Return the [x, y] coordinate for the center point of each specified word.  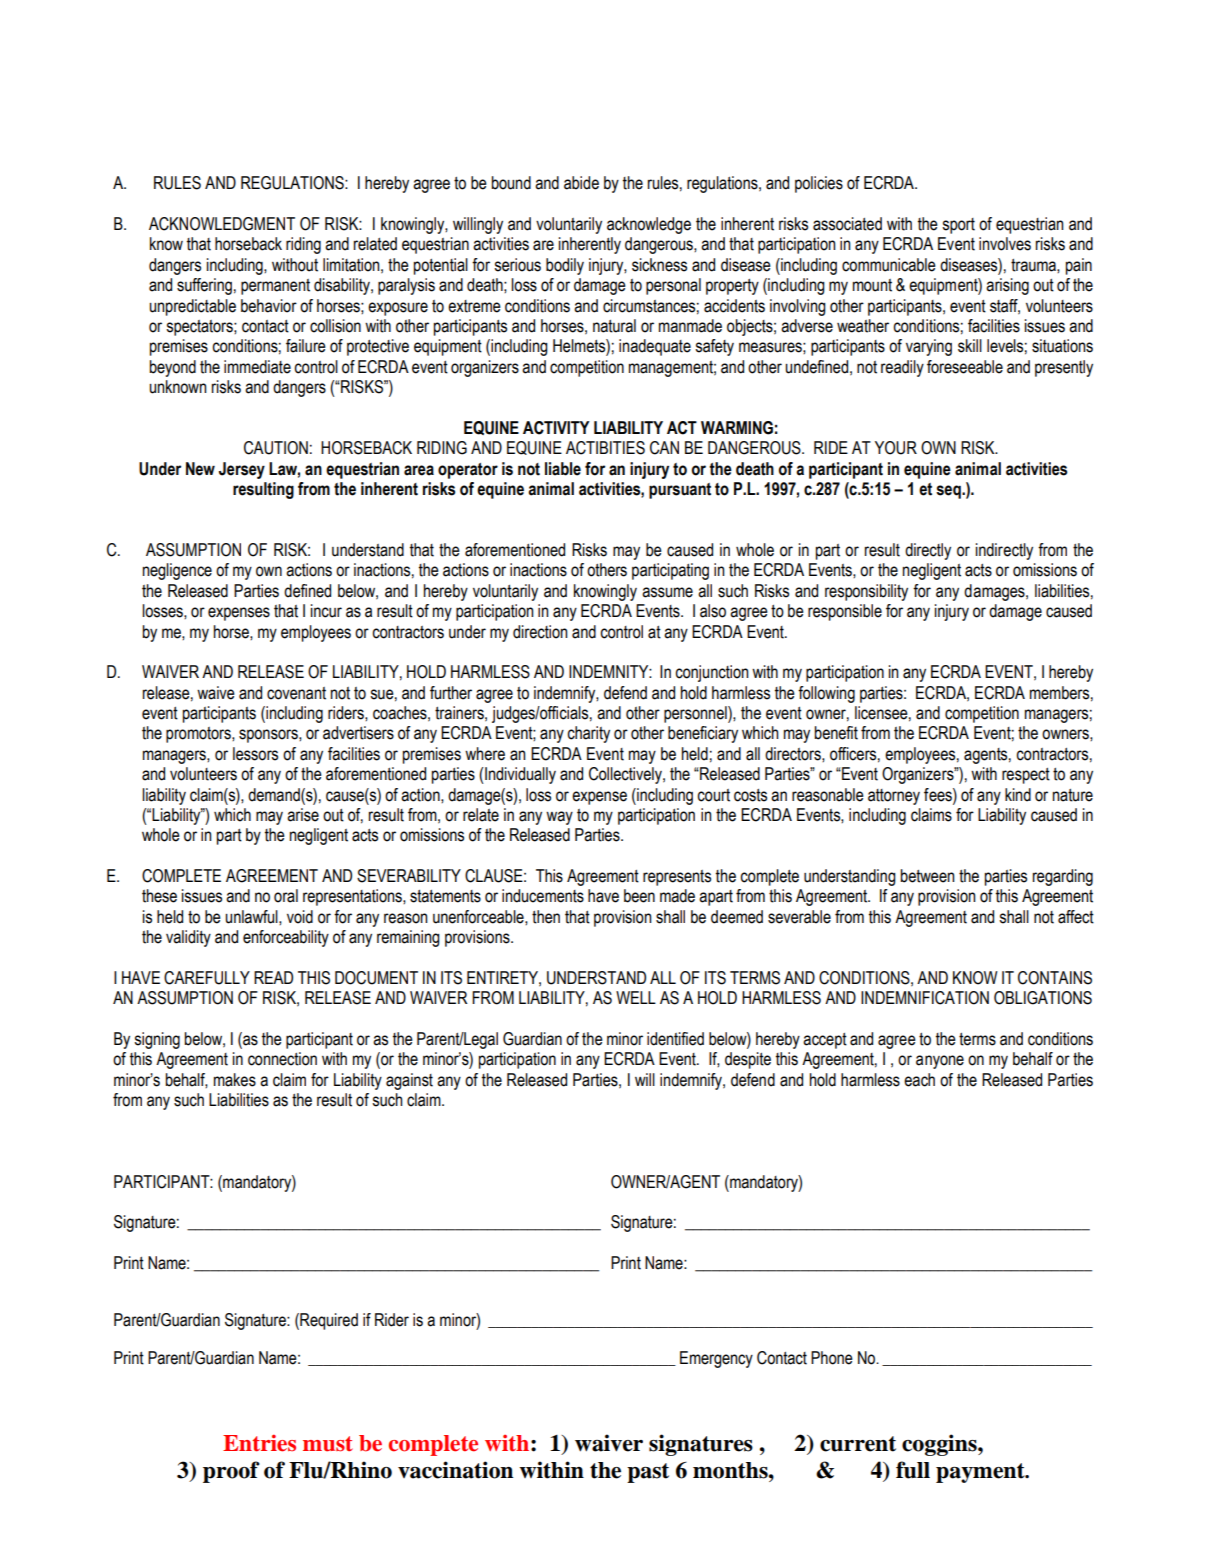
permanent [275, 287]
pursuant [680, 491]
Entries [259, 1443]
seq [949, 492]
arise [303, 815]
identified [675, 1039]
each [919, 1080]
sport [958, 226]
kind [1018, 795]
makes [235, 1080]
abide [581, 183]
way [559, 818]
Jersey [242, 470]
